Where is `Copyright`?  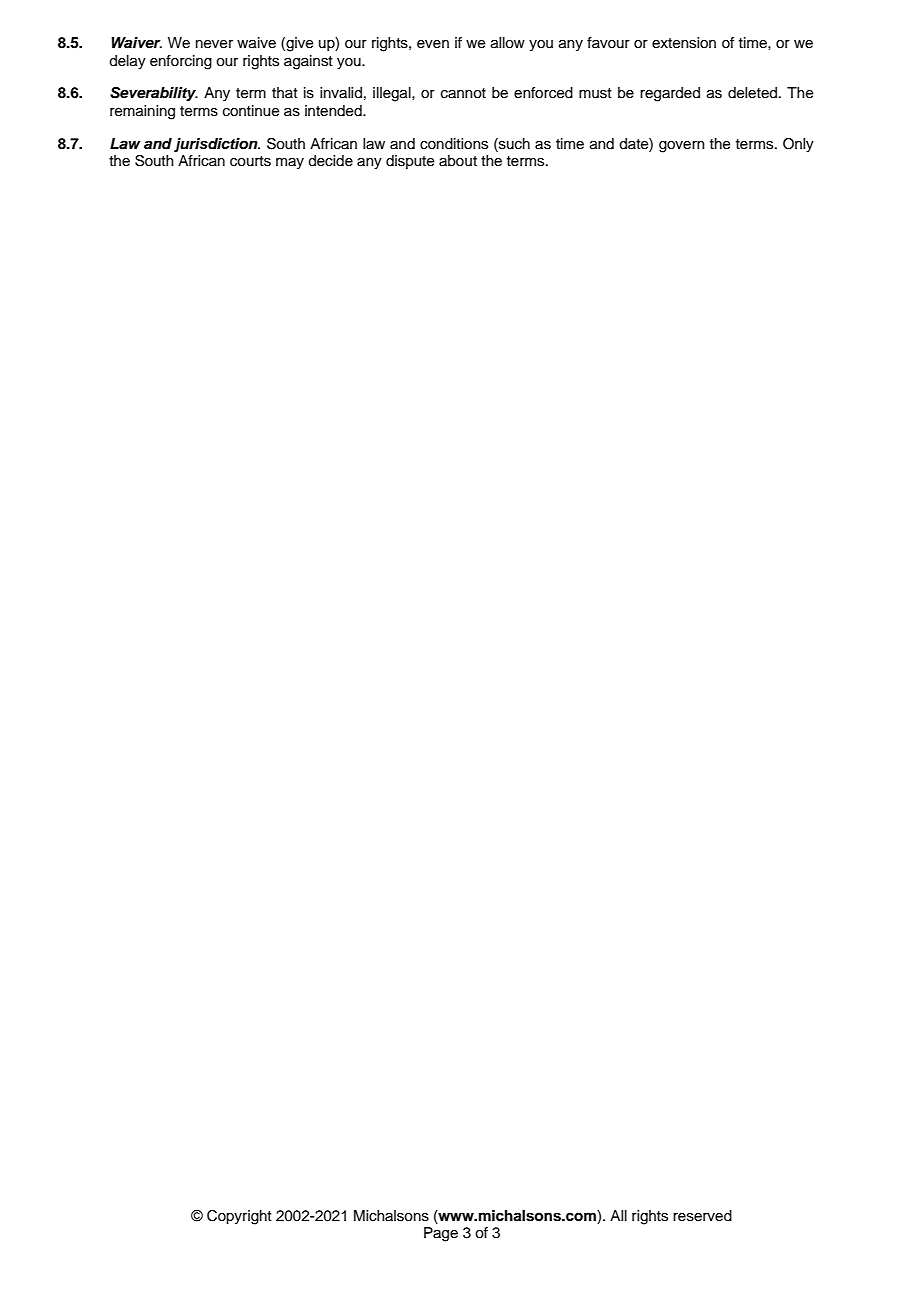 Copyright is located at coordinates (239, 1217).
